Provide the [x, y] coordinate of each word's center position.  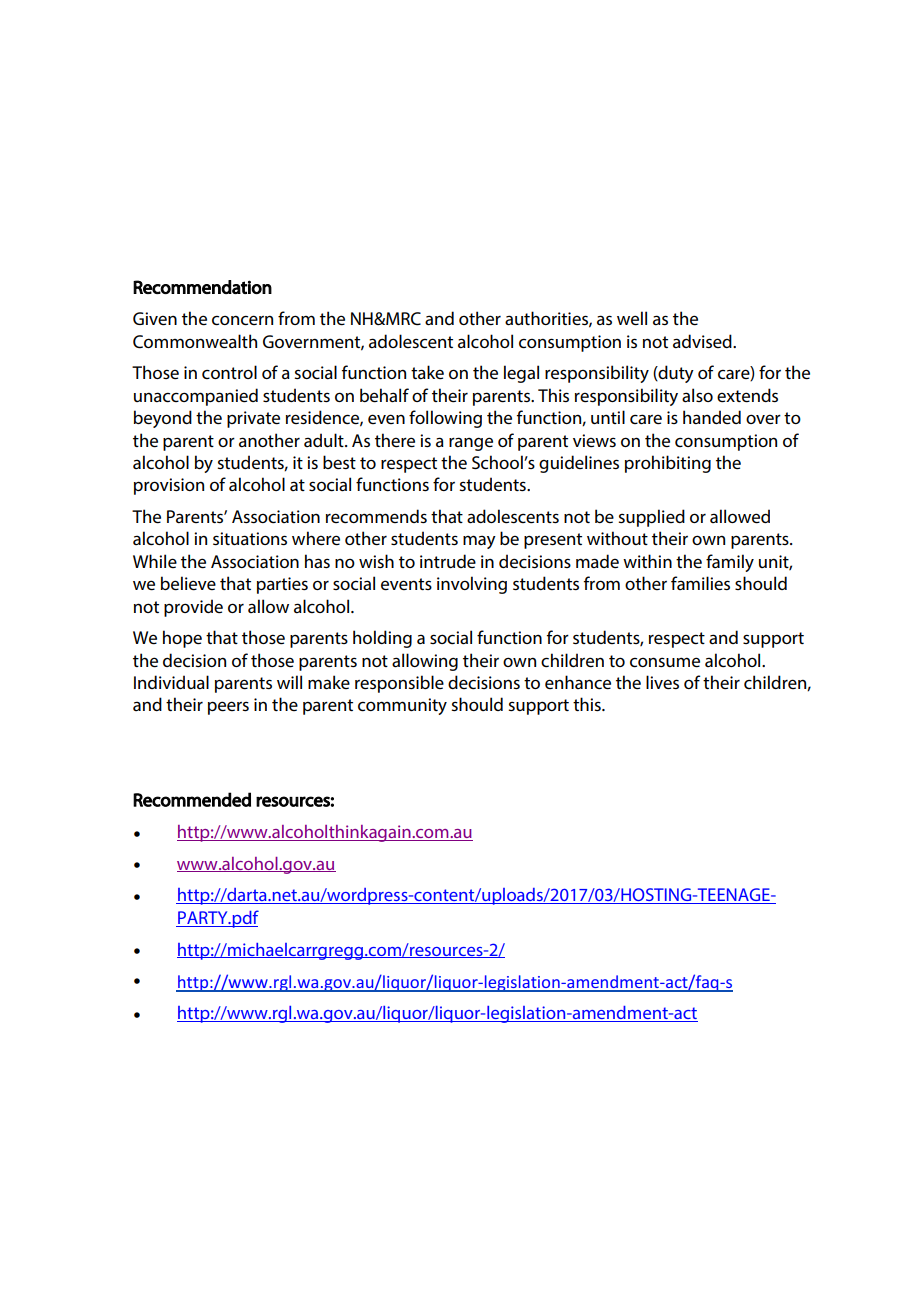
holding [382, 639]
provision [169, 486]
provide [193, 608]
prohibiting [668, 464]
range [471, 444]
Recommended [192, 799]
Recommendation [202, 287]
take [427, 372]
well [632, 318]
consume [665, 662]
